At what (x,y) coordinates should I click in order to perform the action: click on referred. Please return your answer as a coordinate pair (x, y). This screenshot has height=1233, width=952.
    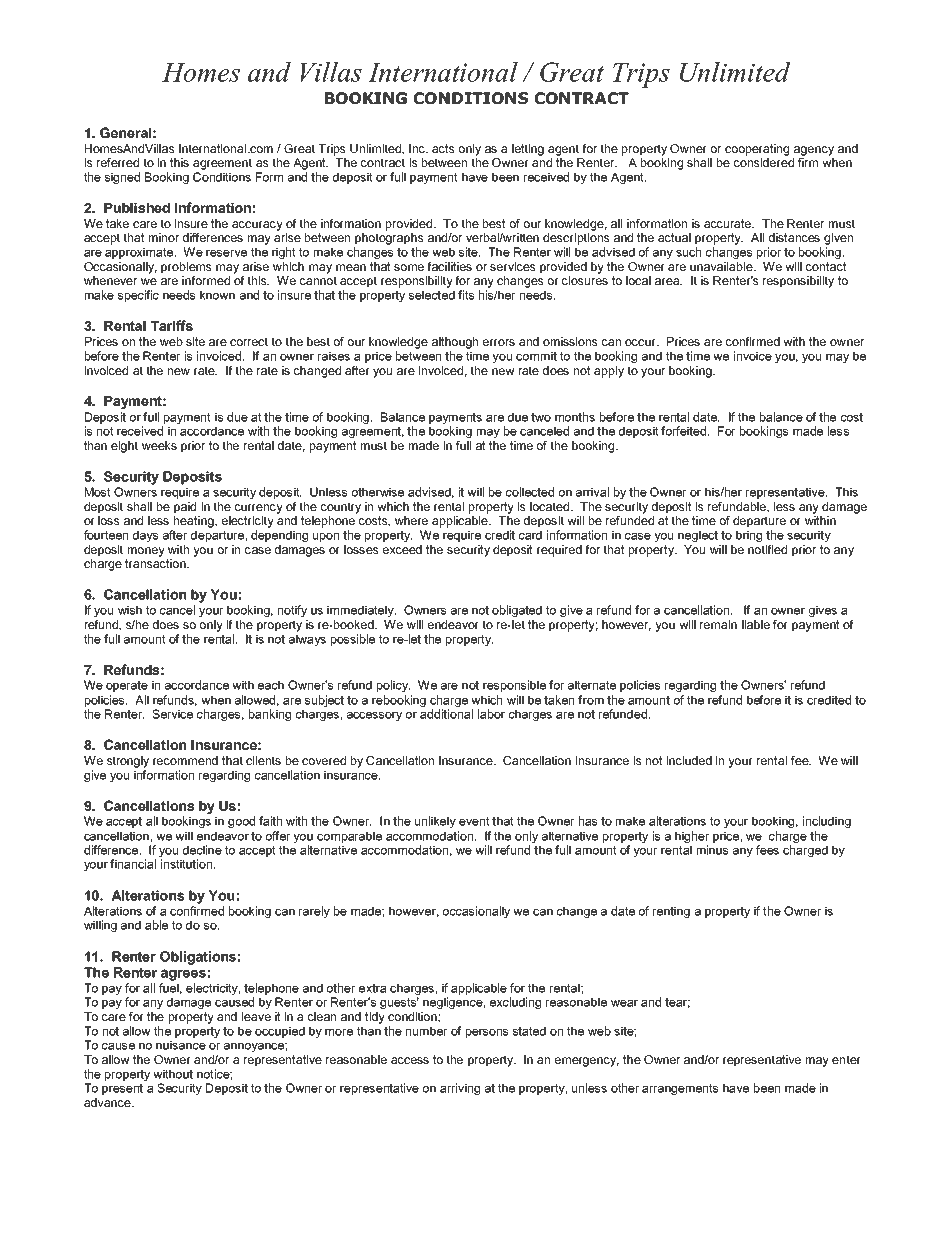
    Looking at the image, I should click on (118, 162).
